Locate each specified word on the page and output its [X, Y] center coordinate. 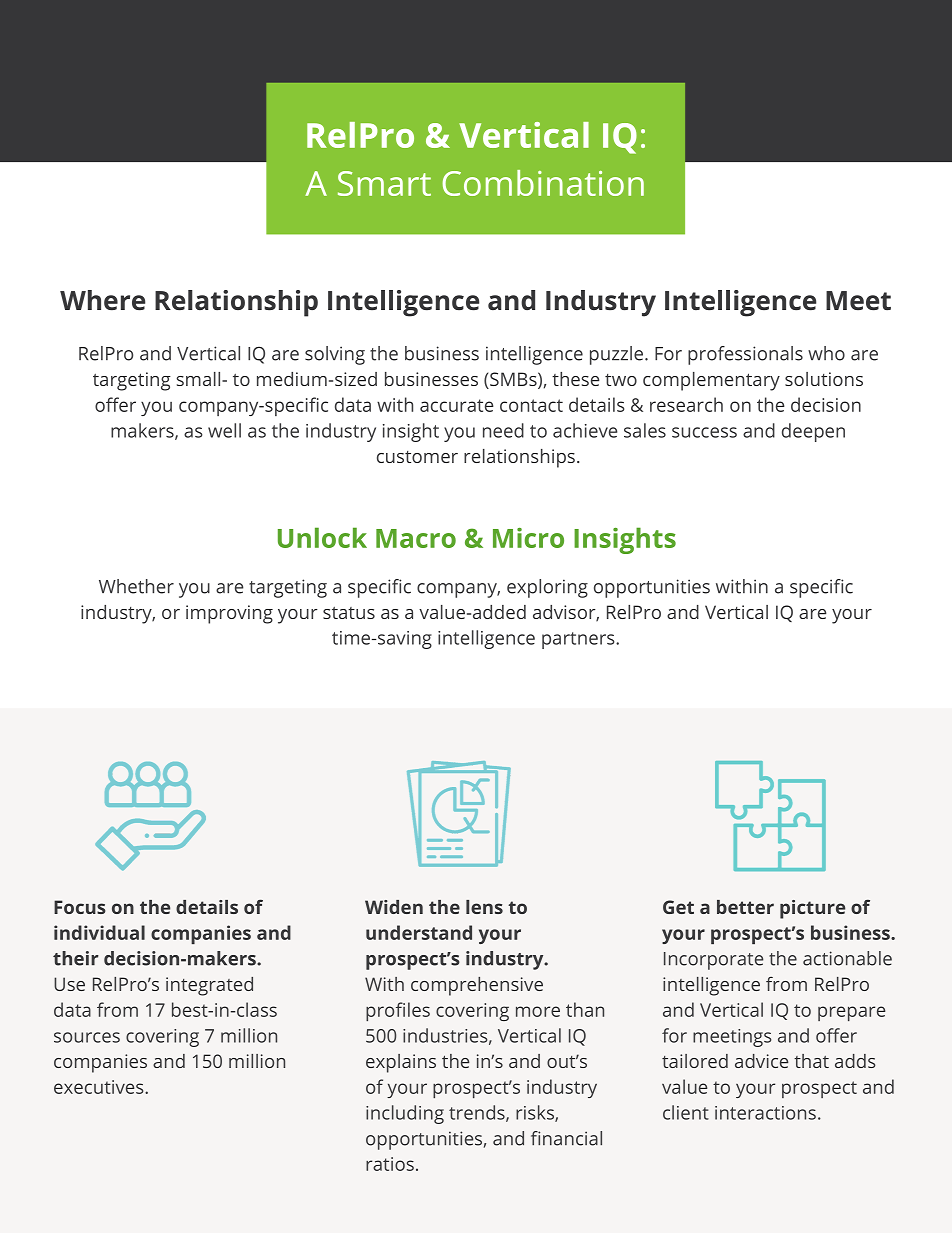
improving [229, 614]
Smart [384, 183]
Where [102, 300]
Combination [543, 183]
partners [578, 640]
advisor [565, 613]
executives [100, 1087]
